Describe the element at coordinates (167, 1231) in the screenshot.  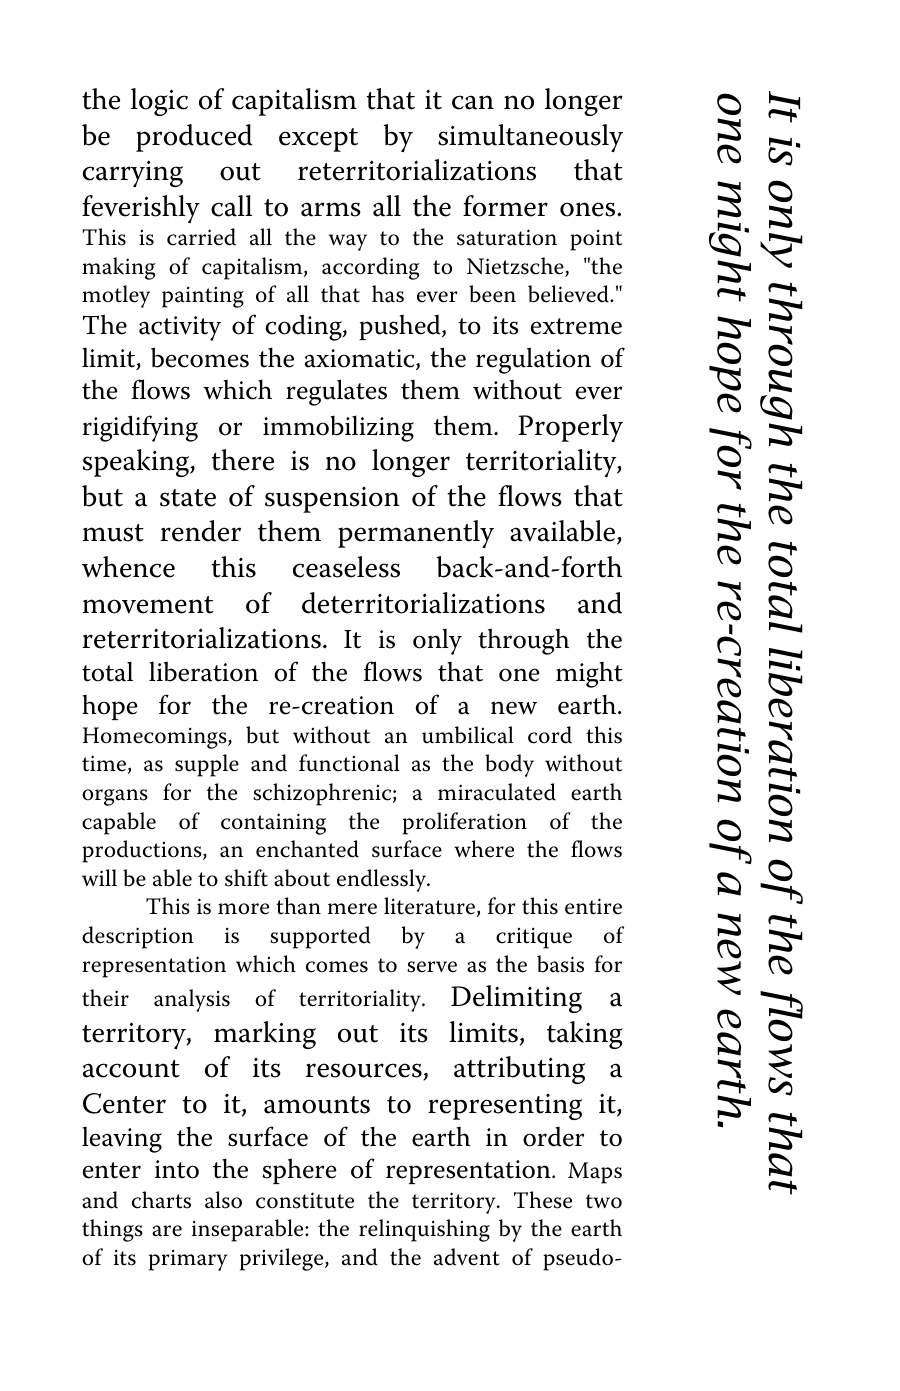
I see `are` at that location.
